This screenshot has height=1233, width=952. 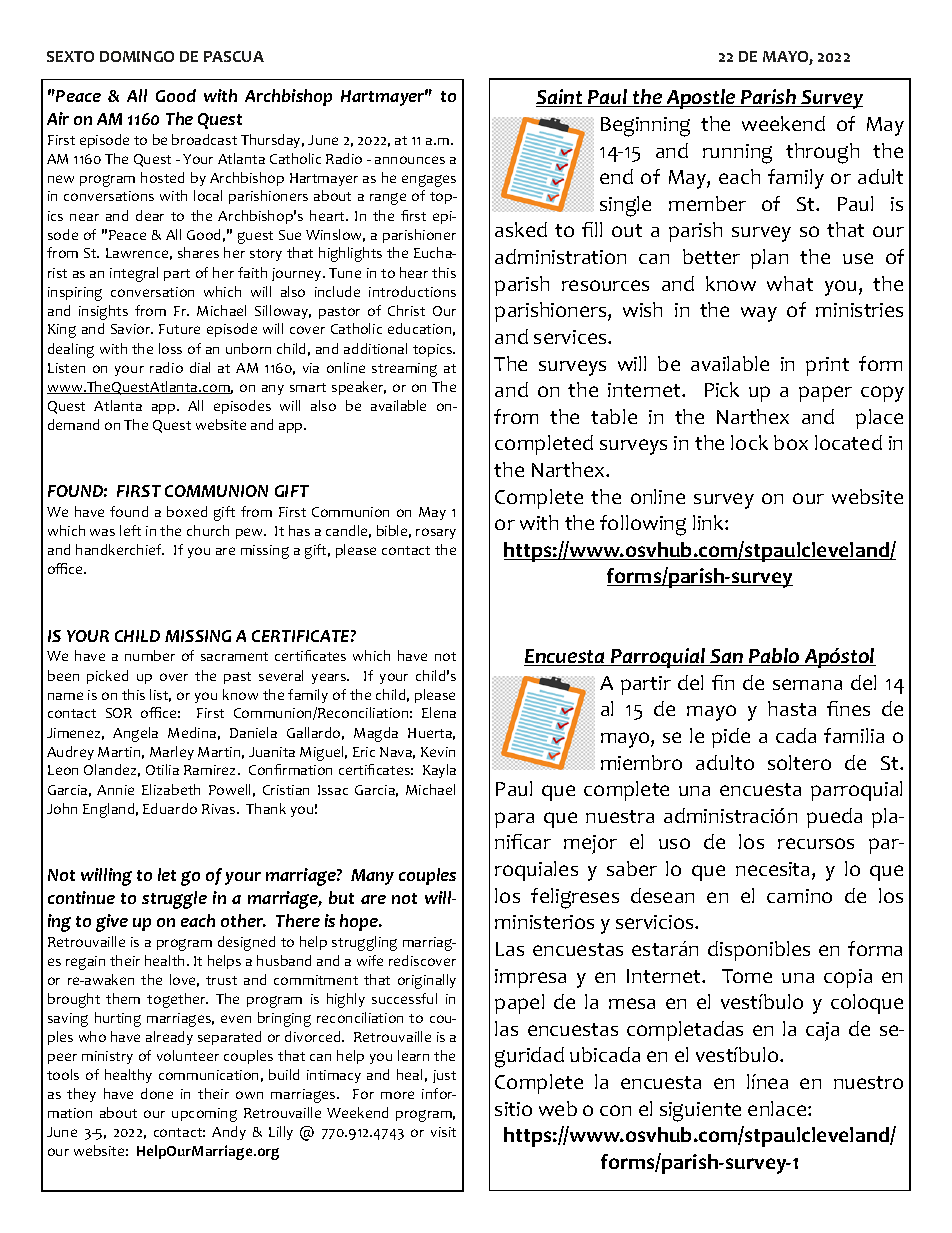 What do you see at coordinates (513, 1109) in the screenshot?
I see `sitio` at bounding box center [513, 1109].
